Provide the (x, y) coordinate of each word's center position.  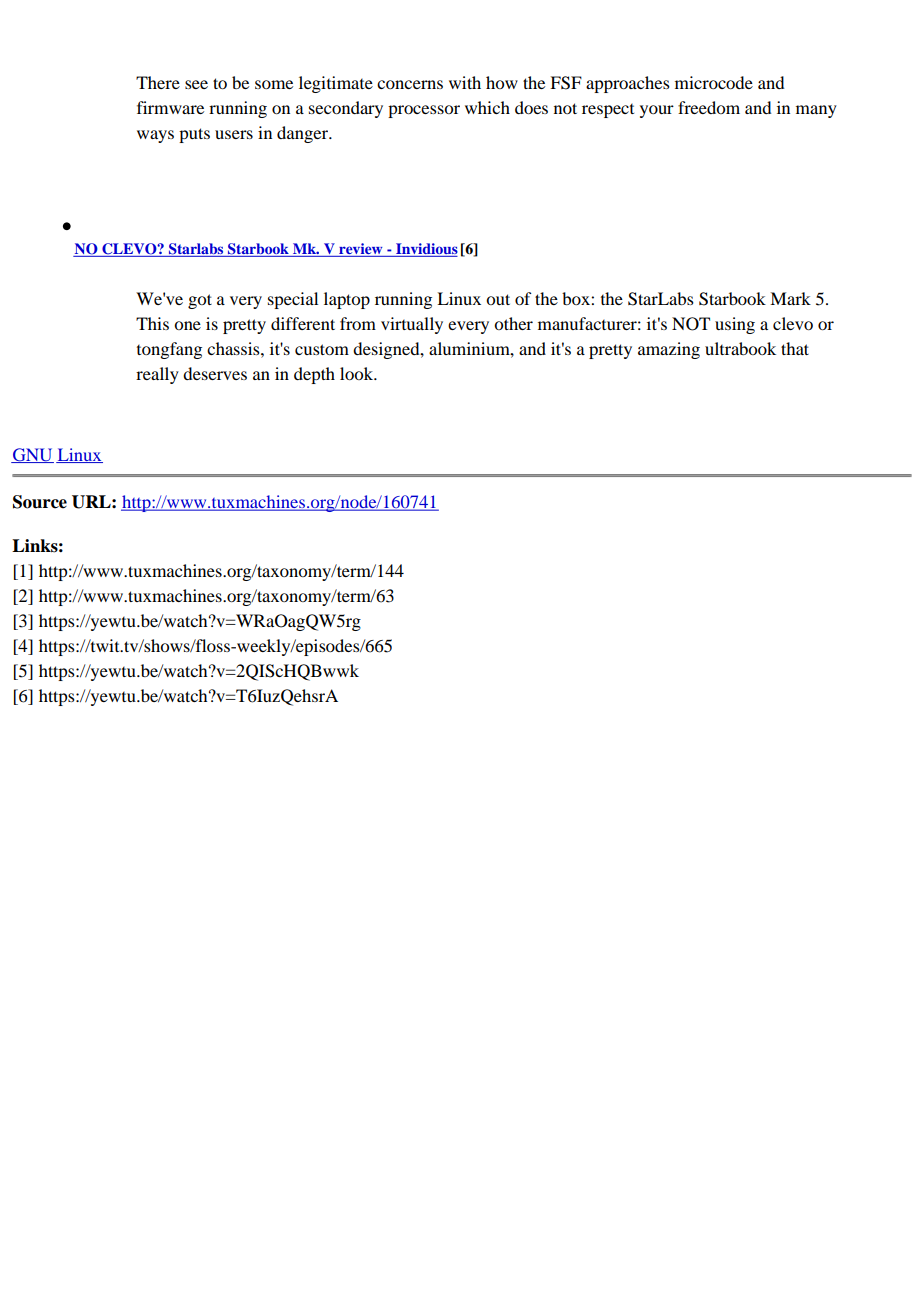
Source (40, 502)
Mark (790, 298)
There (158, 82)
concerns (410, 84)
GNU (32, 455)
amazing (669, 350)
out (498, 299)
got (200, 301)
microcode (714, 82)
